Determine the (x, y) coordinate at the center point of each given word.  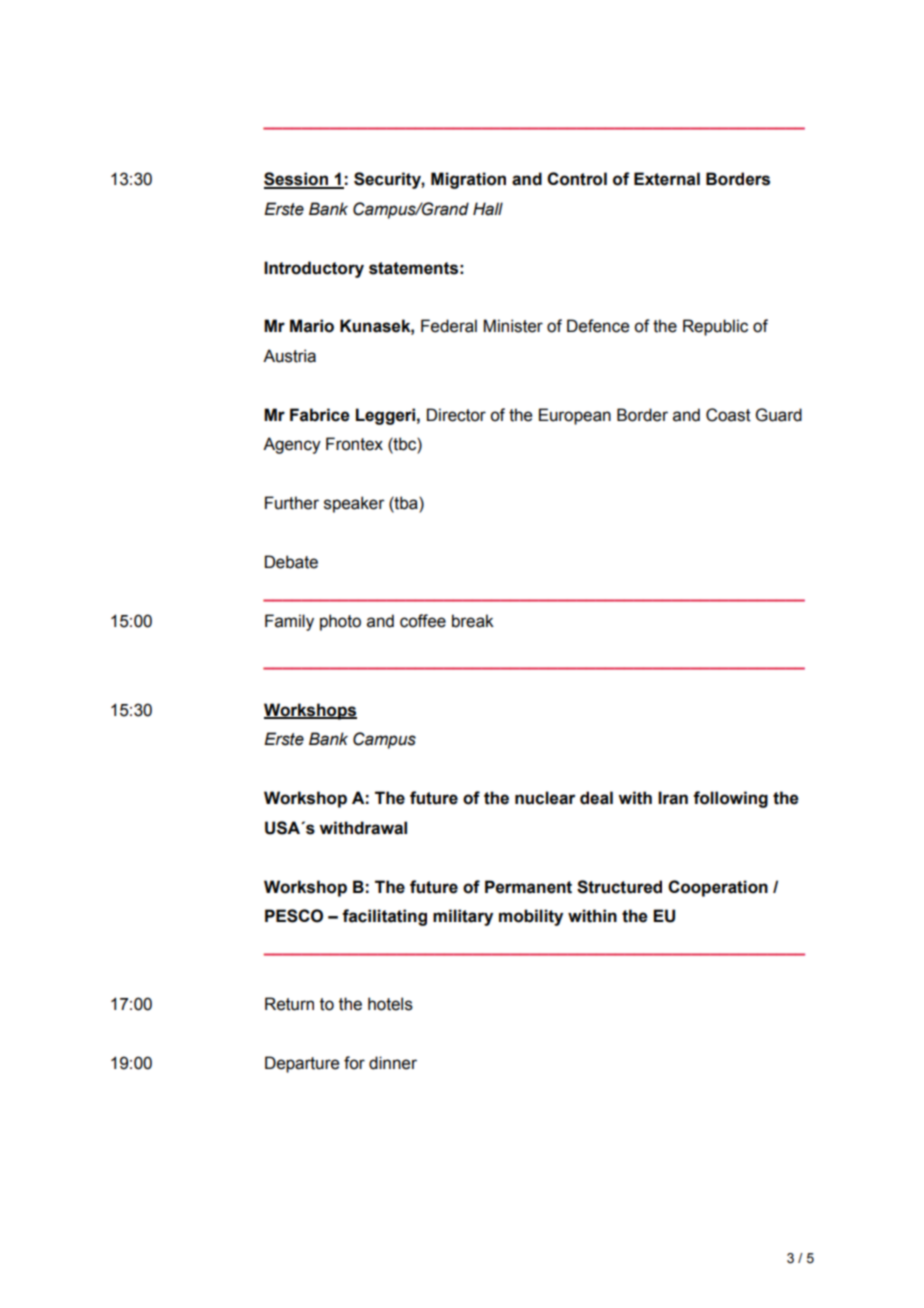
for (354, 1063)
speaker (354, 504)
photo (340, 622)
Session (297, 180)
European (575, 416)
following (730, 799)
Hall (488, 209)
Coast (728, 415)
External (667, 179)
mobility (531, 917)
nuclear (545, 798)
